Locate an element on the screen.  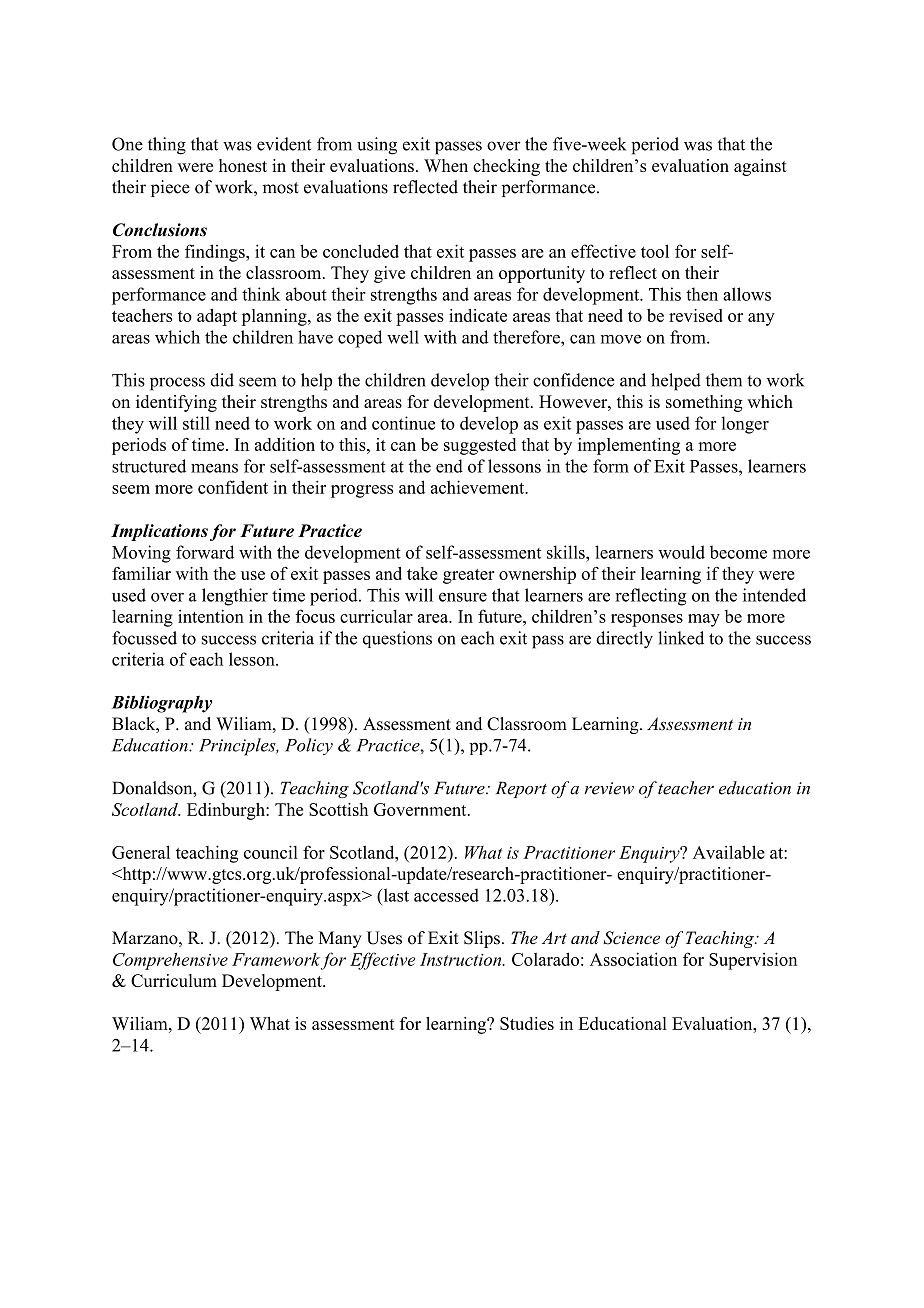
linked is located at coordinates (681, 638).
